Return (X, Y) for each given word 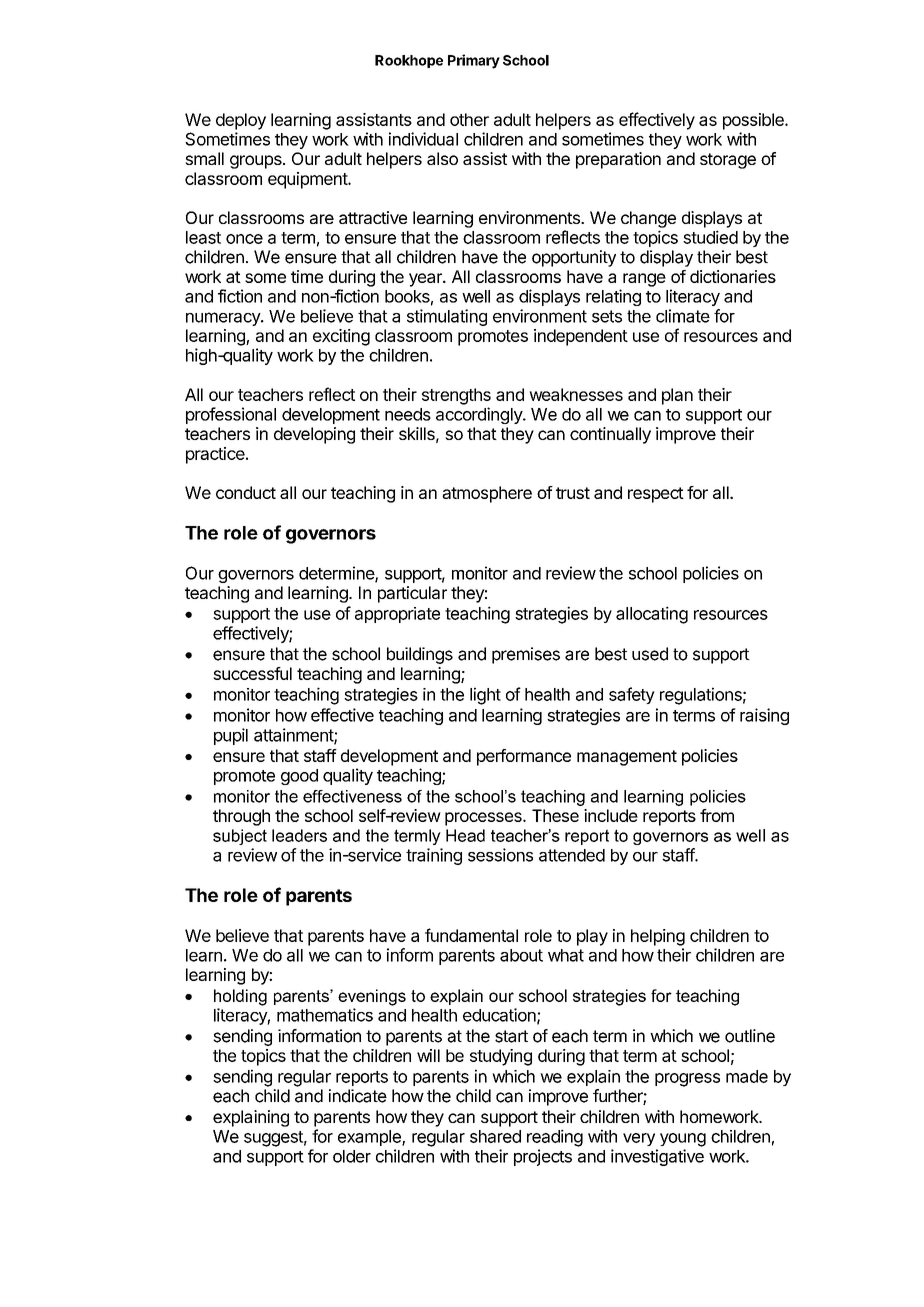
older (352, 1156)
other (469, 119)
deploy (241, 121)
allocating (652, 615)
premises (526, 655)
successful (252, 673)
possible (754, 121)
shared (495, 1136)
